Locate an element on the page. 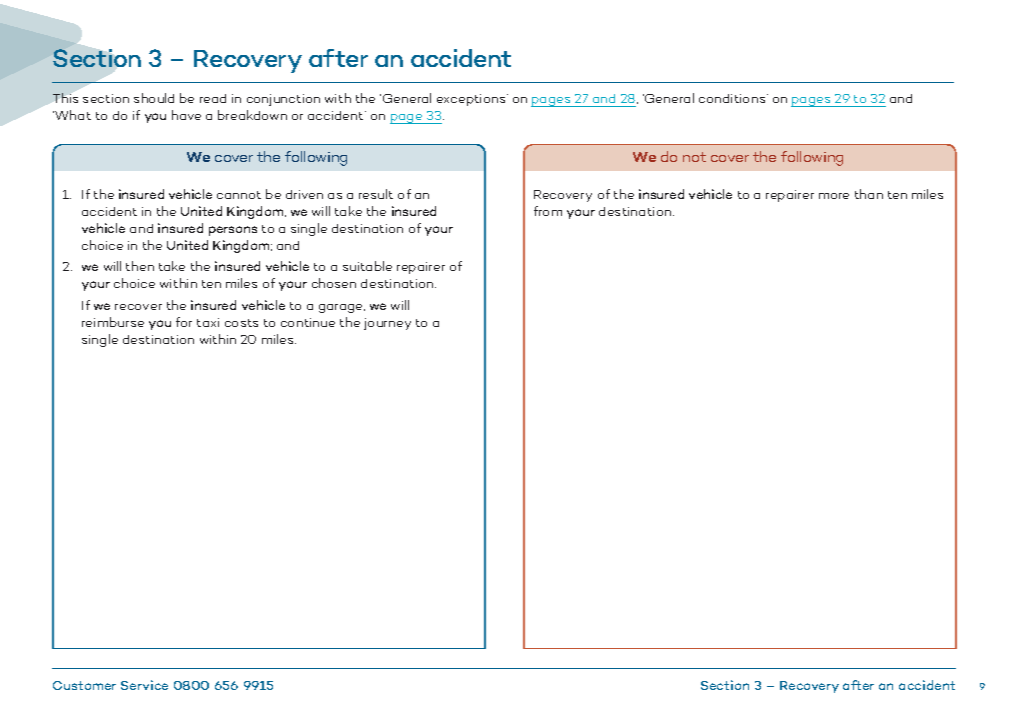 Image resolution: width=1009 pixels, height=711 pixels. Service is located at coordinates (144, 685).
